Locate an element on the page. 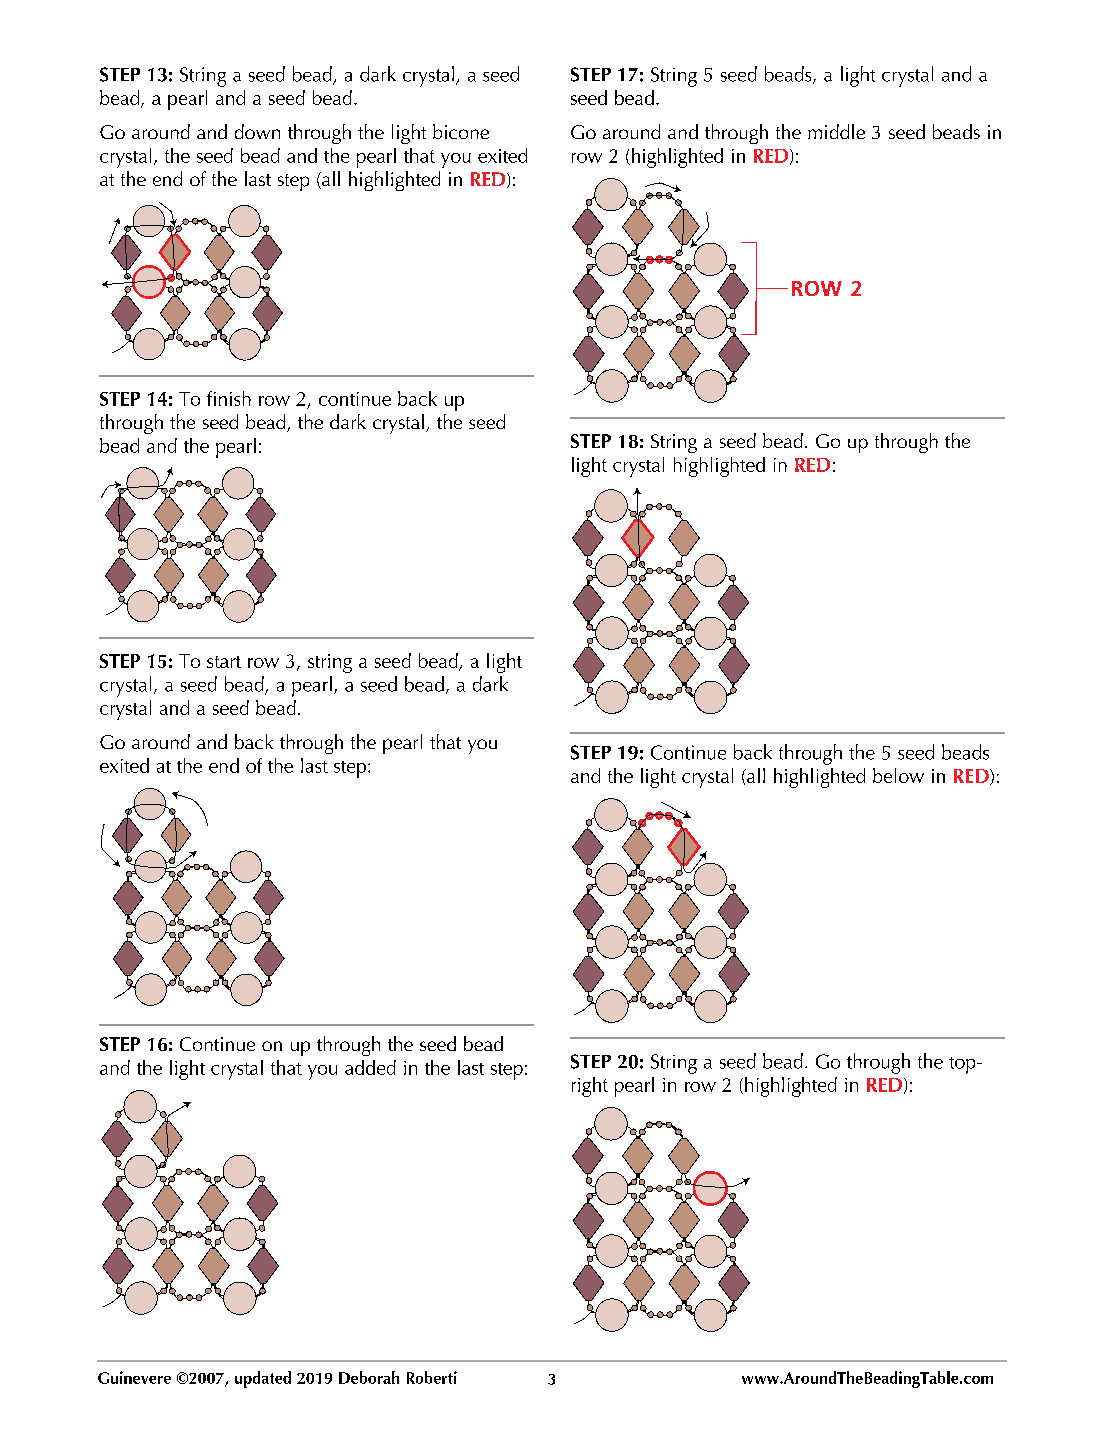 The height and width of the document is (1429, 1104). Deborah is located at coordinates (369, 1377).
